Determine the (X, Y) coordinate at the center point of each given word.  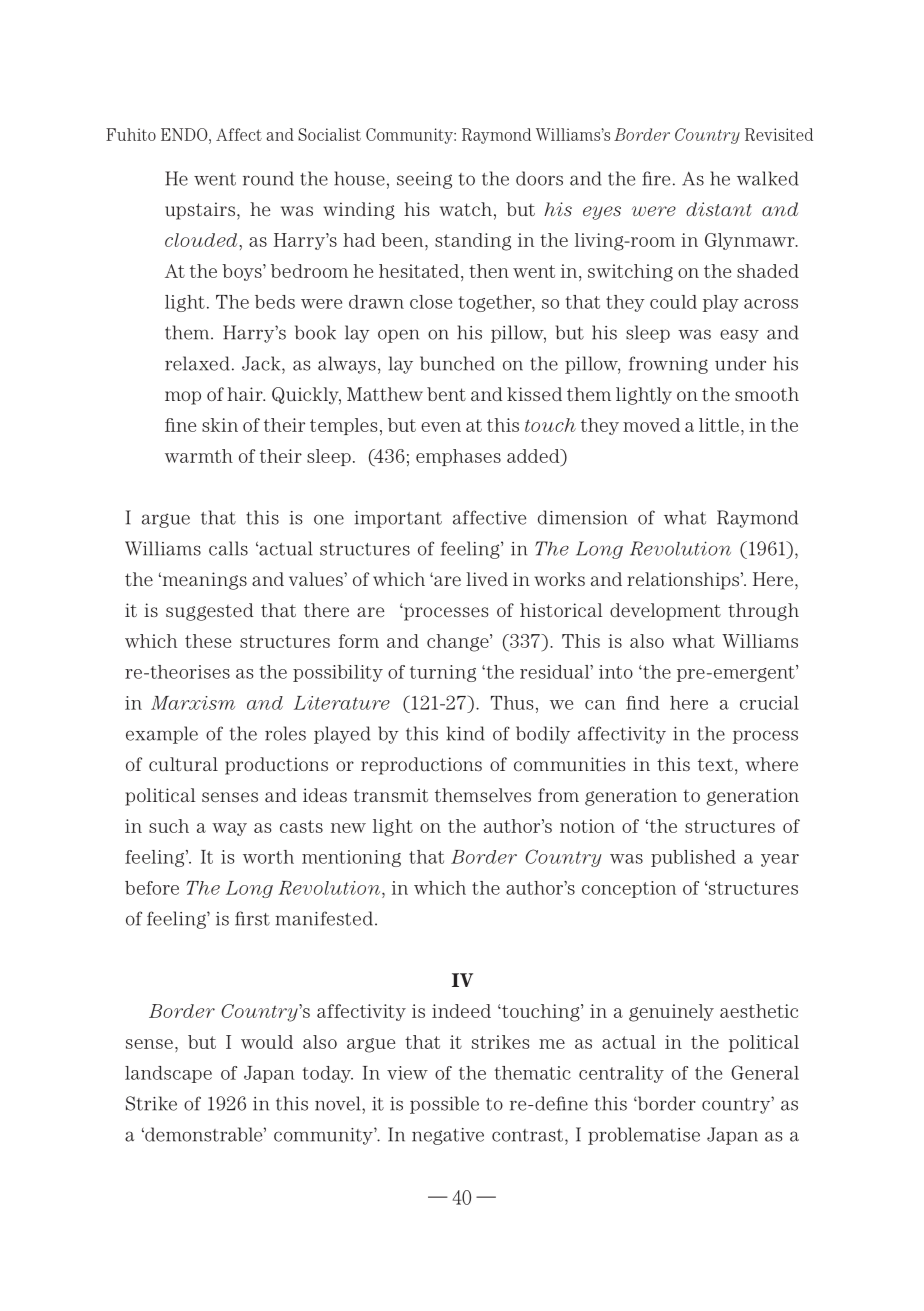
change (459, 643)
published (693, 858)
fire (656, 178)
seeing (424, 180)
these (208, 641)
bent (446, 394)
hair (246, 394)
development (665, 612)
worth (268, 857)
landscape (168, 1074)
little (719, 425)
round (268, 178)
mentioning (351, 858)
